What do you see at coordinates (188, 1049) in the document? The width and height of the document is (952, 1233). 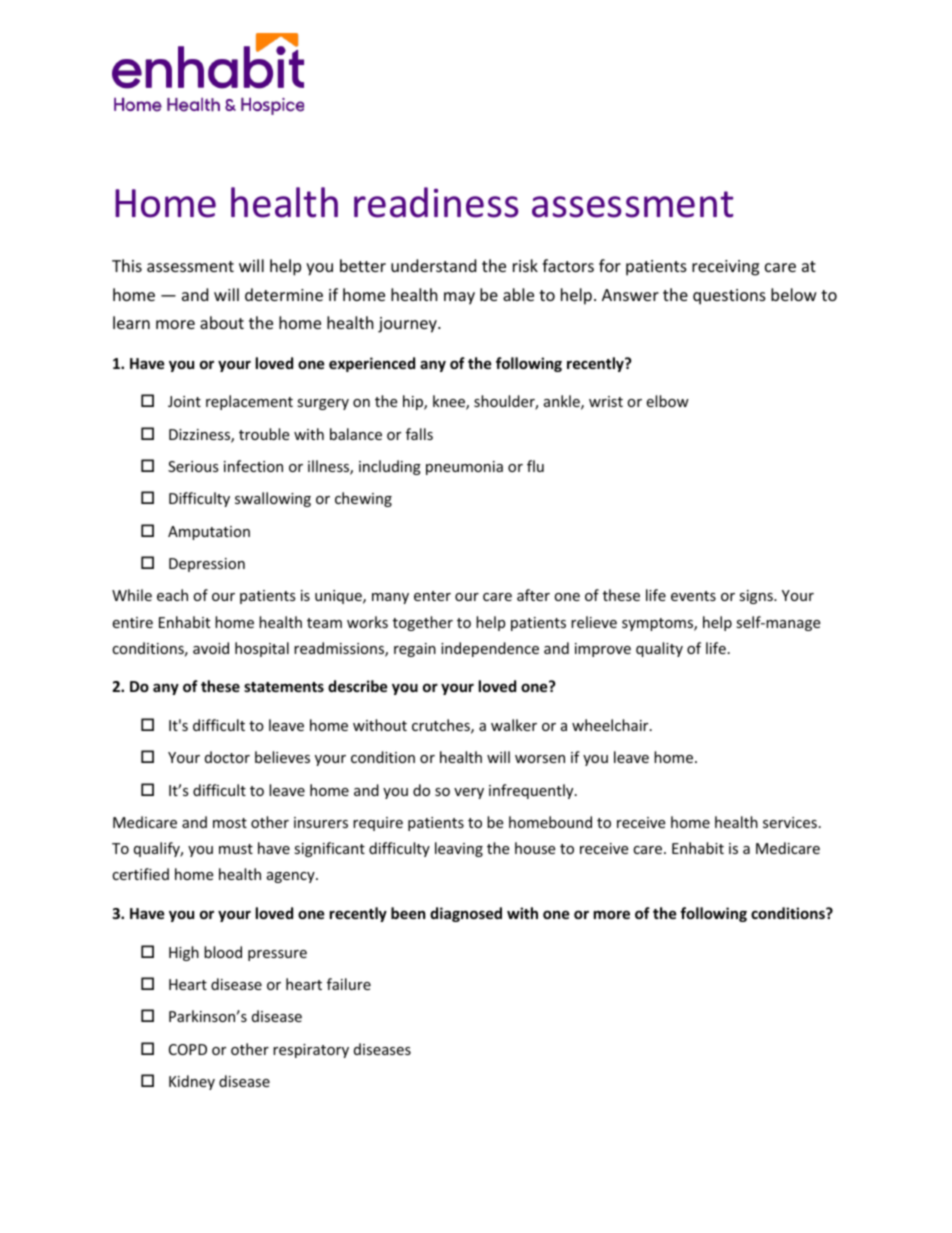 I see `COPD` at bounding box center [188, 1049].
